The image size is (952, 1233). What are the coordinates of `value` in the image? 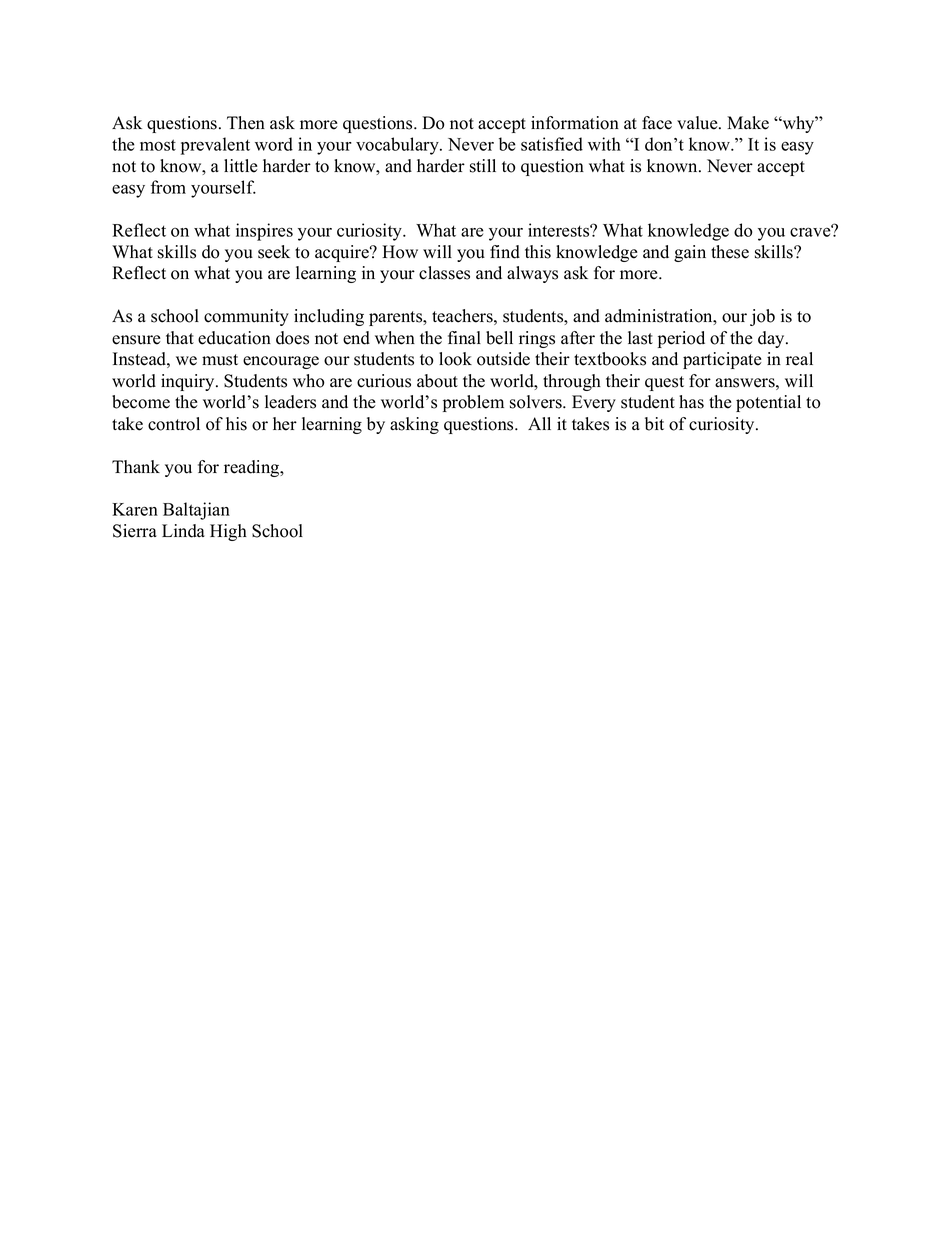 It's located at (698, 123).
